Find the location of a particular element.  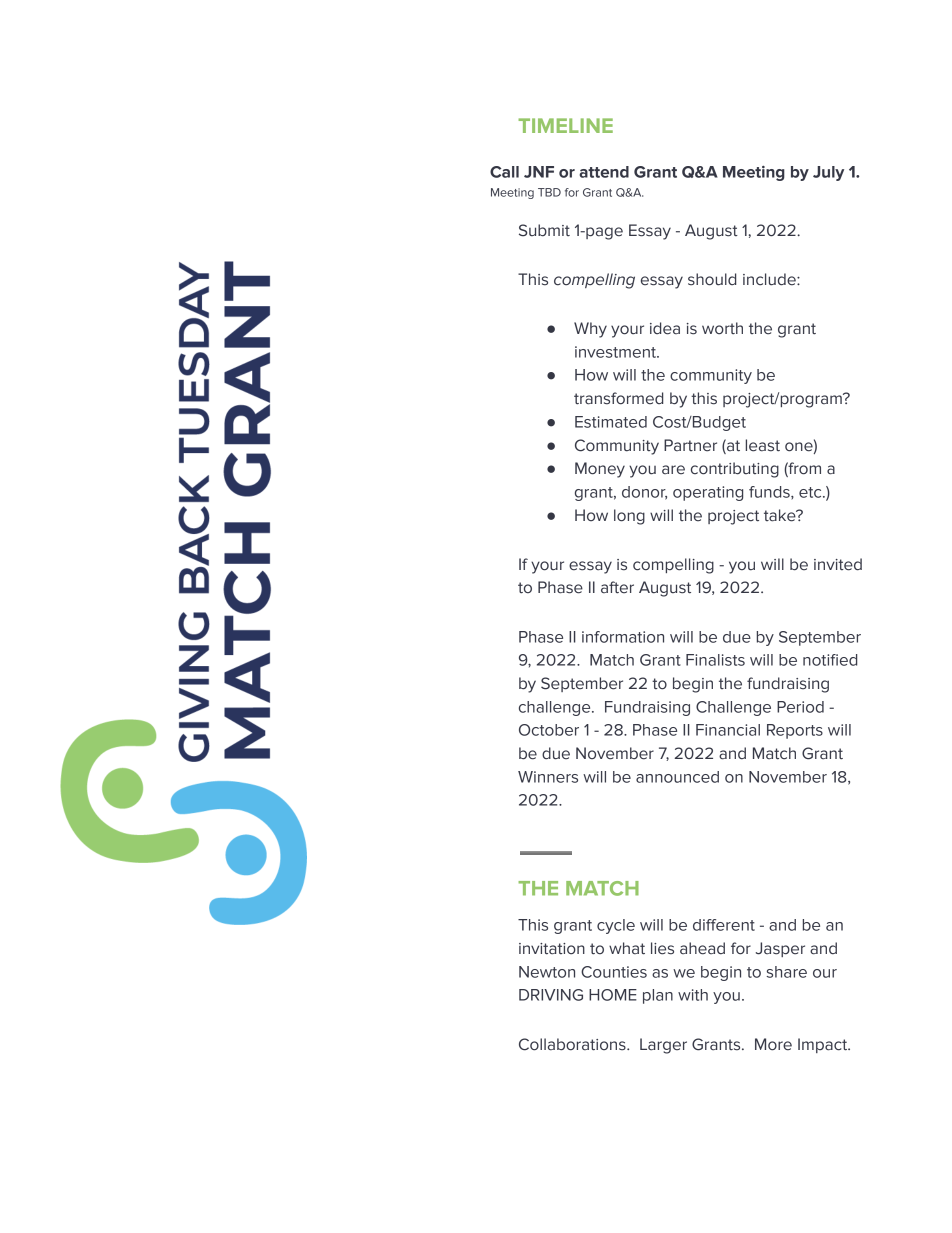

JNF is located at coordinates (539, 172).
